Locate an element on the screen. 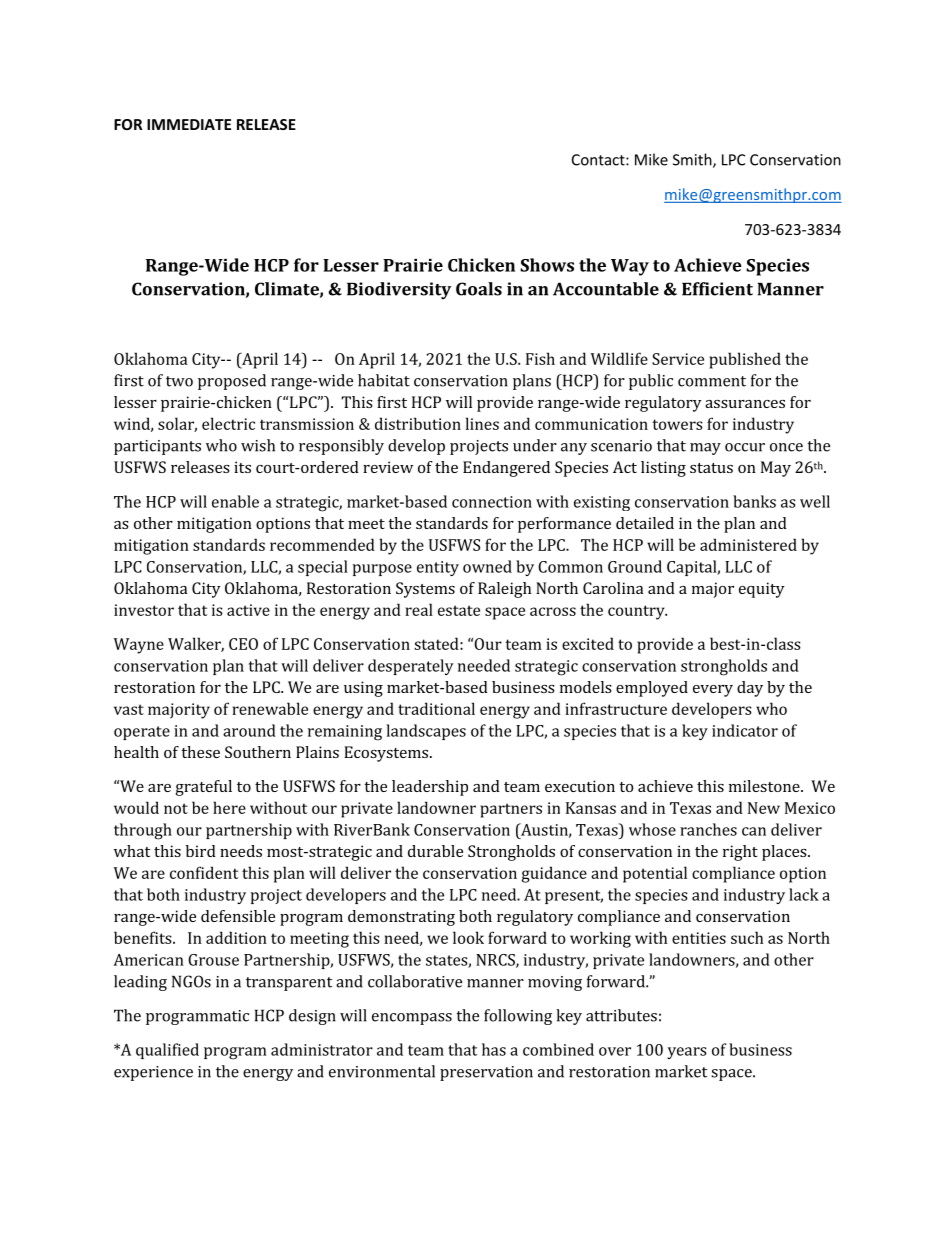 This screenshot has height=1233, width=952. active is located at coordinates (248, 610).
